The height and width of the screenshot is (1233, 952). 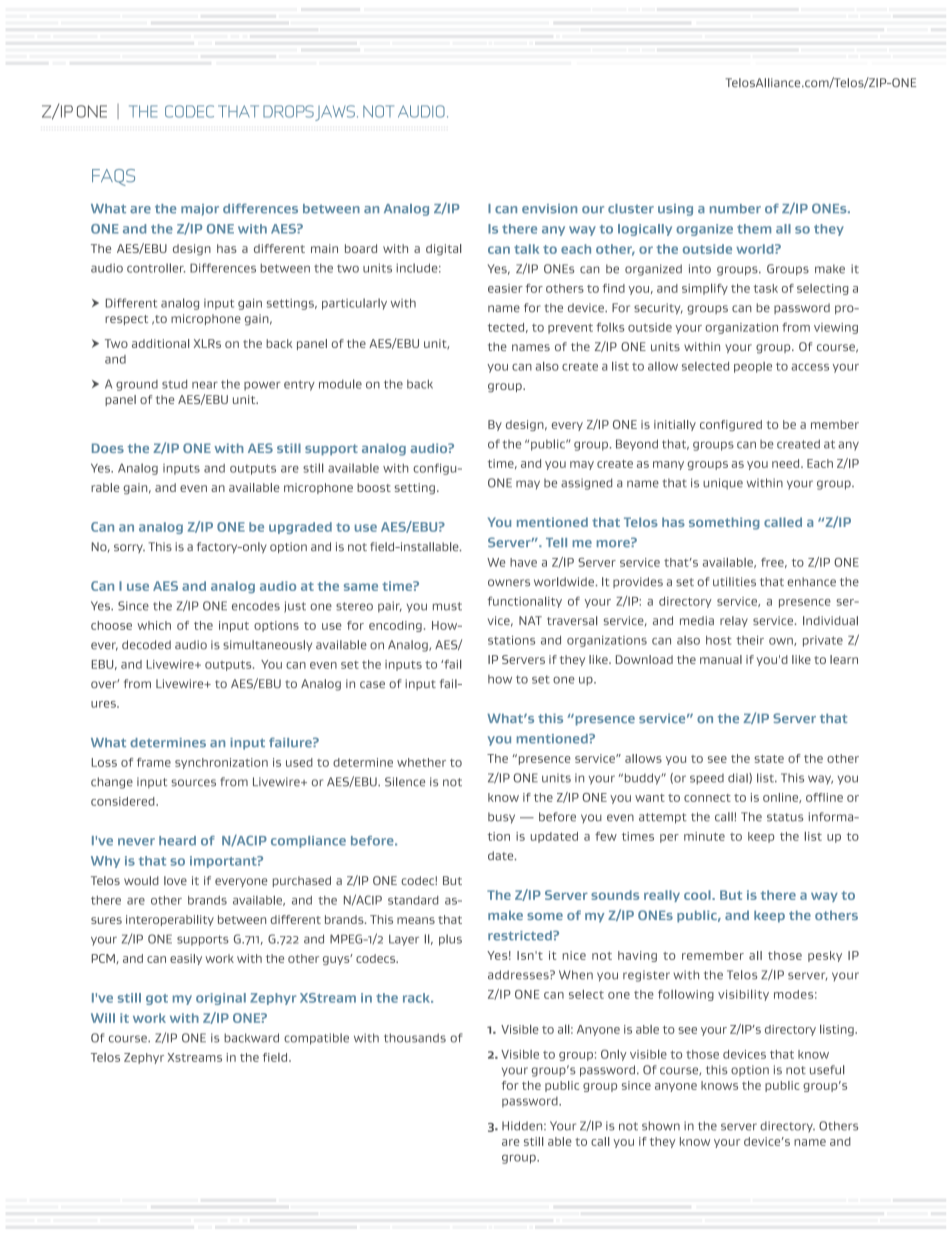 What do you see at coordinates (108, 448) in the screenshot?
I see `Does` at bounding box center [108, 448].
